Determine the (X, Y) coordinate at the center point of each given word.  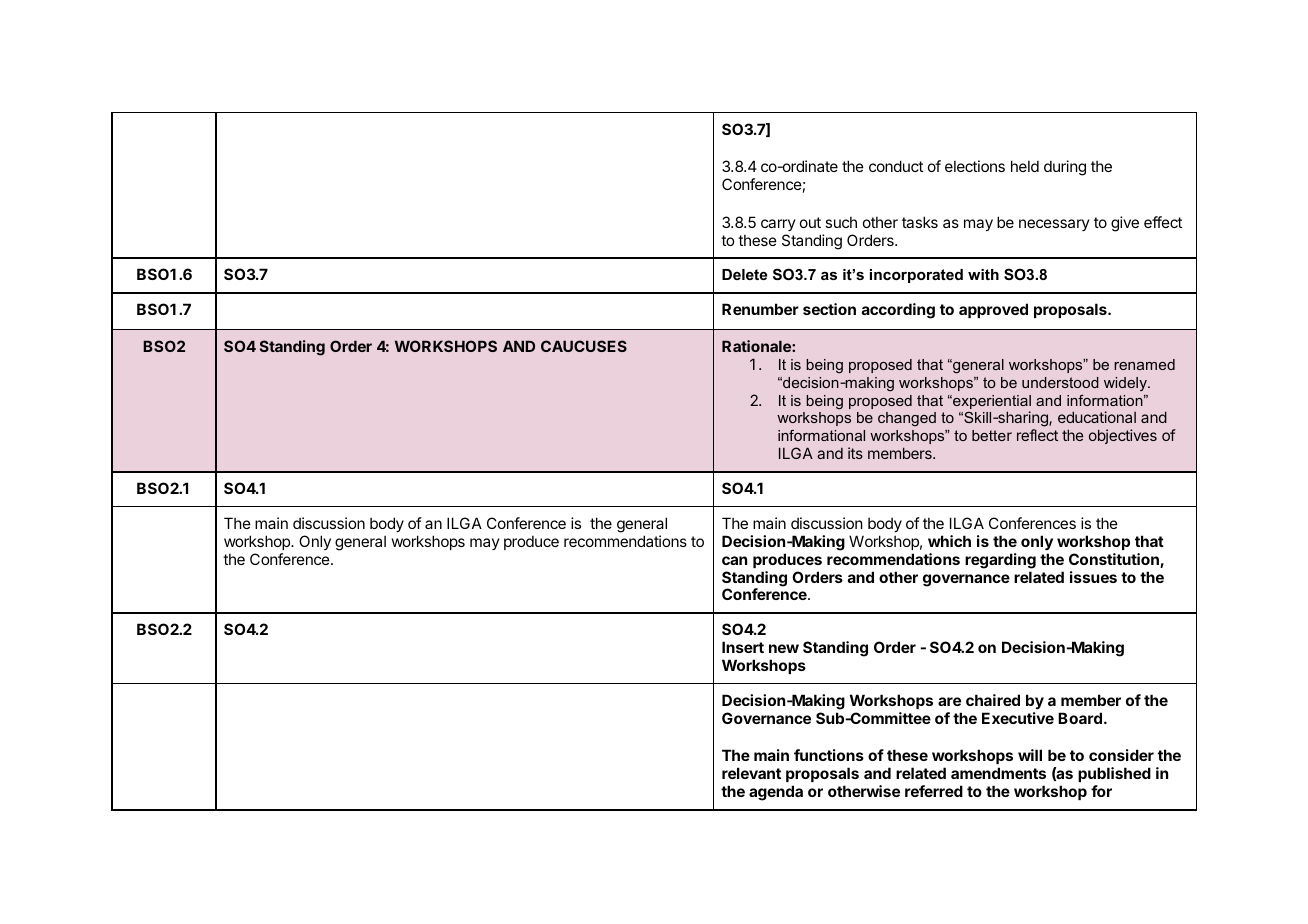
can (734, 560)
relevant (751, 773)
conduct (896, 166)
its (855, 453)
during (1065, 168)
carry (778, 225)
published (1114, 774)
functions (829, 755)
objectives (1123, 436)
